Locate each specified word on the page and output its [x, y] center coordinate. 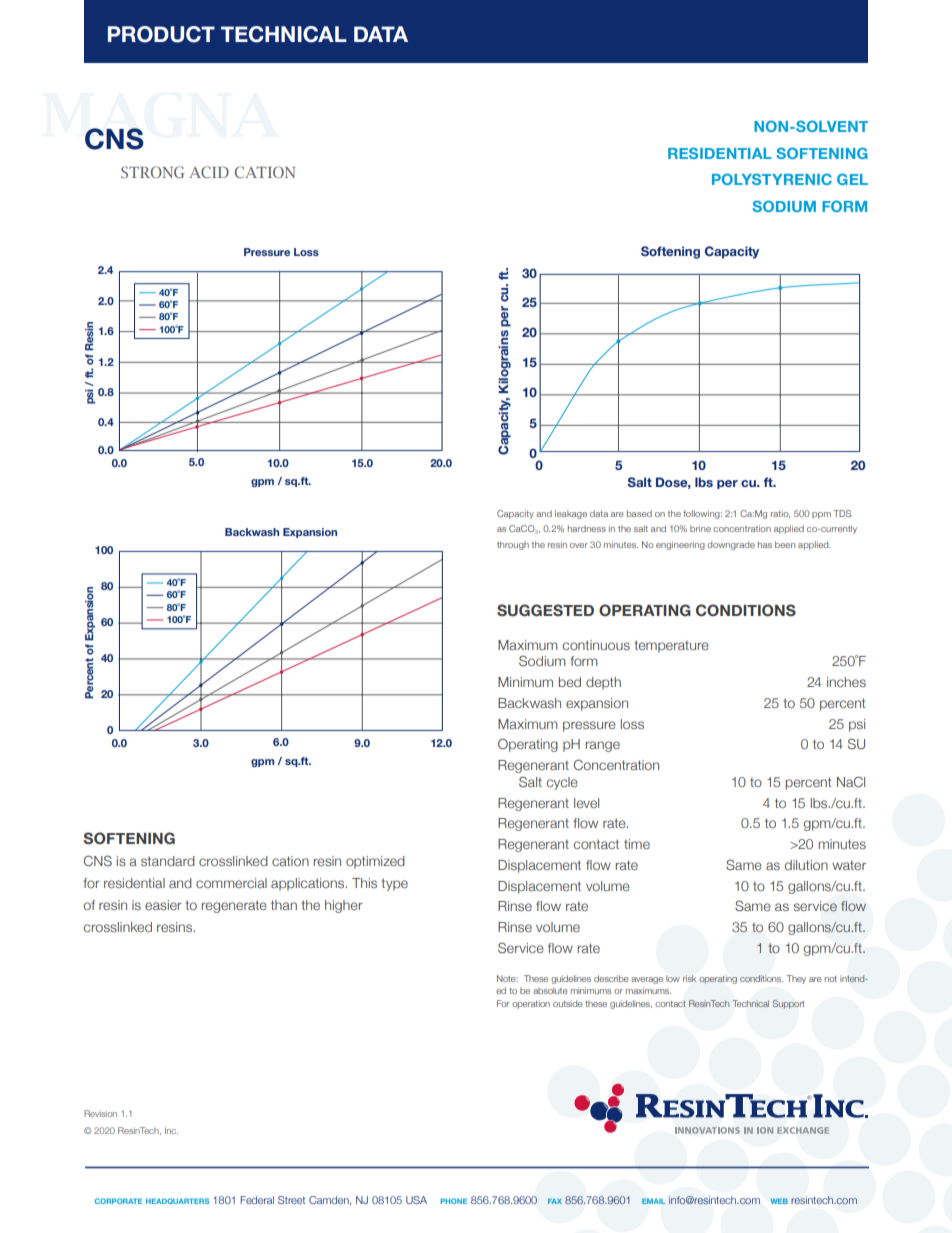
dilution [806, 865]
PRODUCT [161, 34]
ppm [821, 515]
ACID [209, 172]
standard [168, 861]
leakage [571, 514]
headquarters [177, 1201]
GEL [852, 179]
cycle [562, 783]
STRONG [153, 172]
